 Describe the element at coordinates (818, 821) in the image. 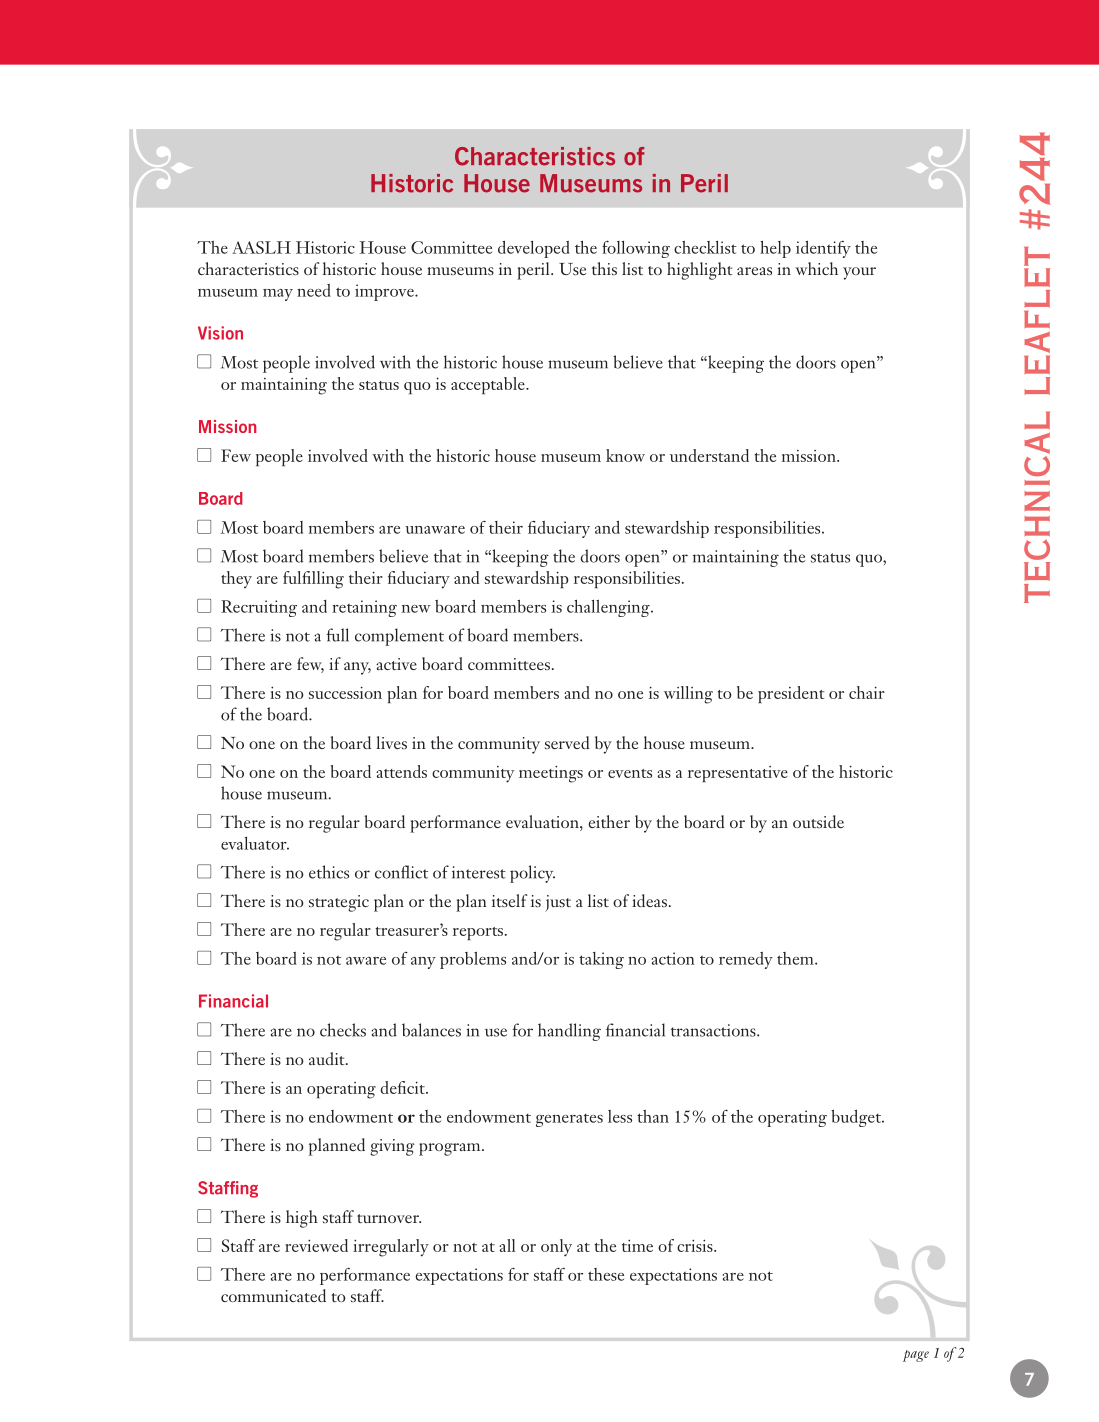

I see `outside` at that location.
